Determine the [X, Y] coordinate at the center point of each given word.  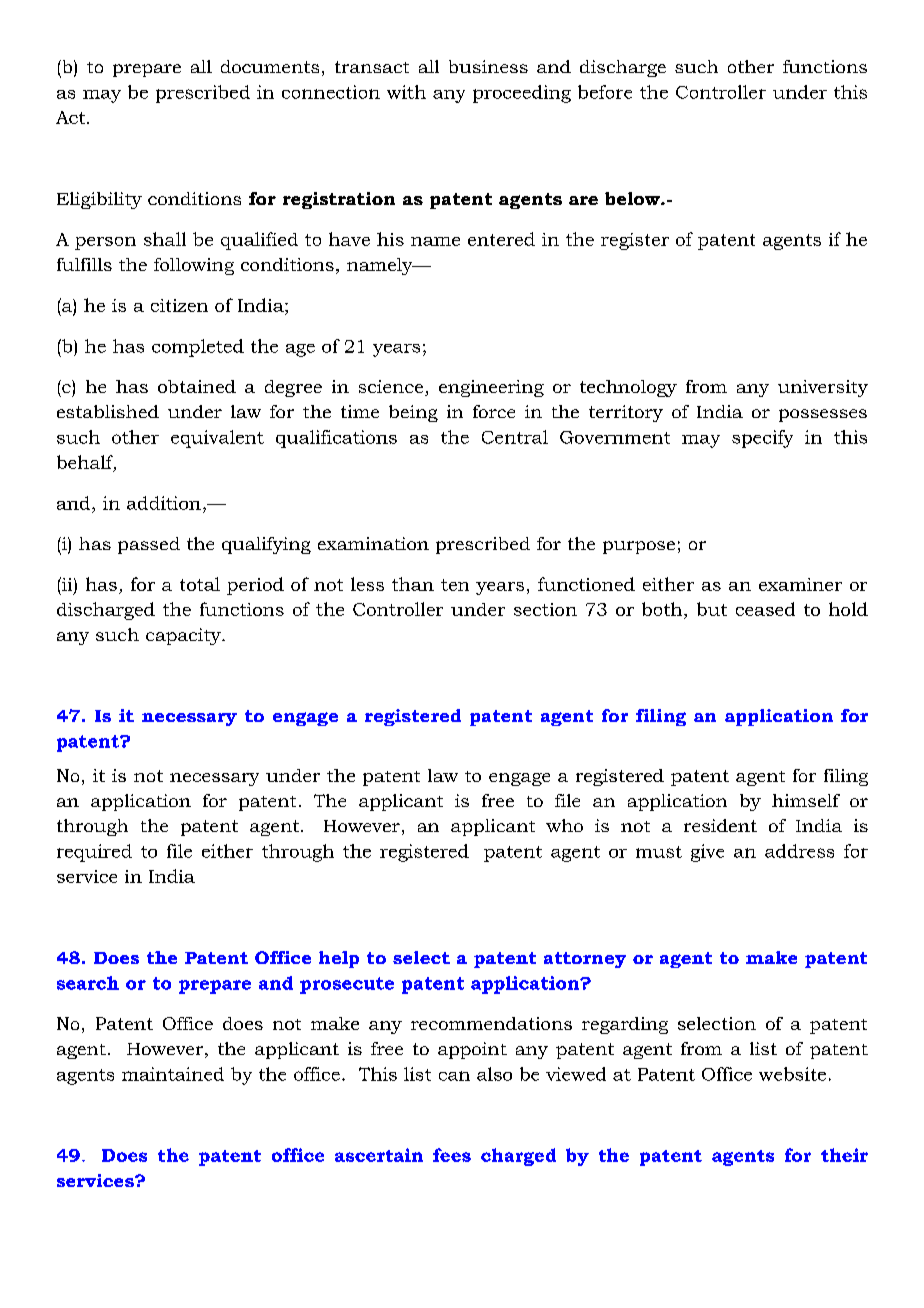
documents [270, 66]
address [799, 851]
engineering [491, 388]
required [94, 853]
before [605, 92]
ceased [765, 609]
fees [452, 1155]
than [413, 584]
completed [198, 348]
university [823, 388]
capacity [184, 636]
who [564, 825]
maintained [173, 1074]
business [488, 66]
